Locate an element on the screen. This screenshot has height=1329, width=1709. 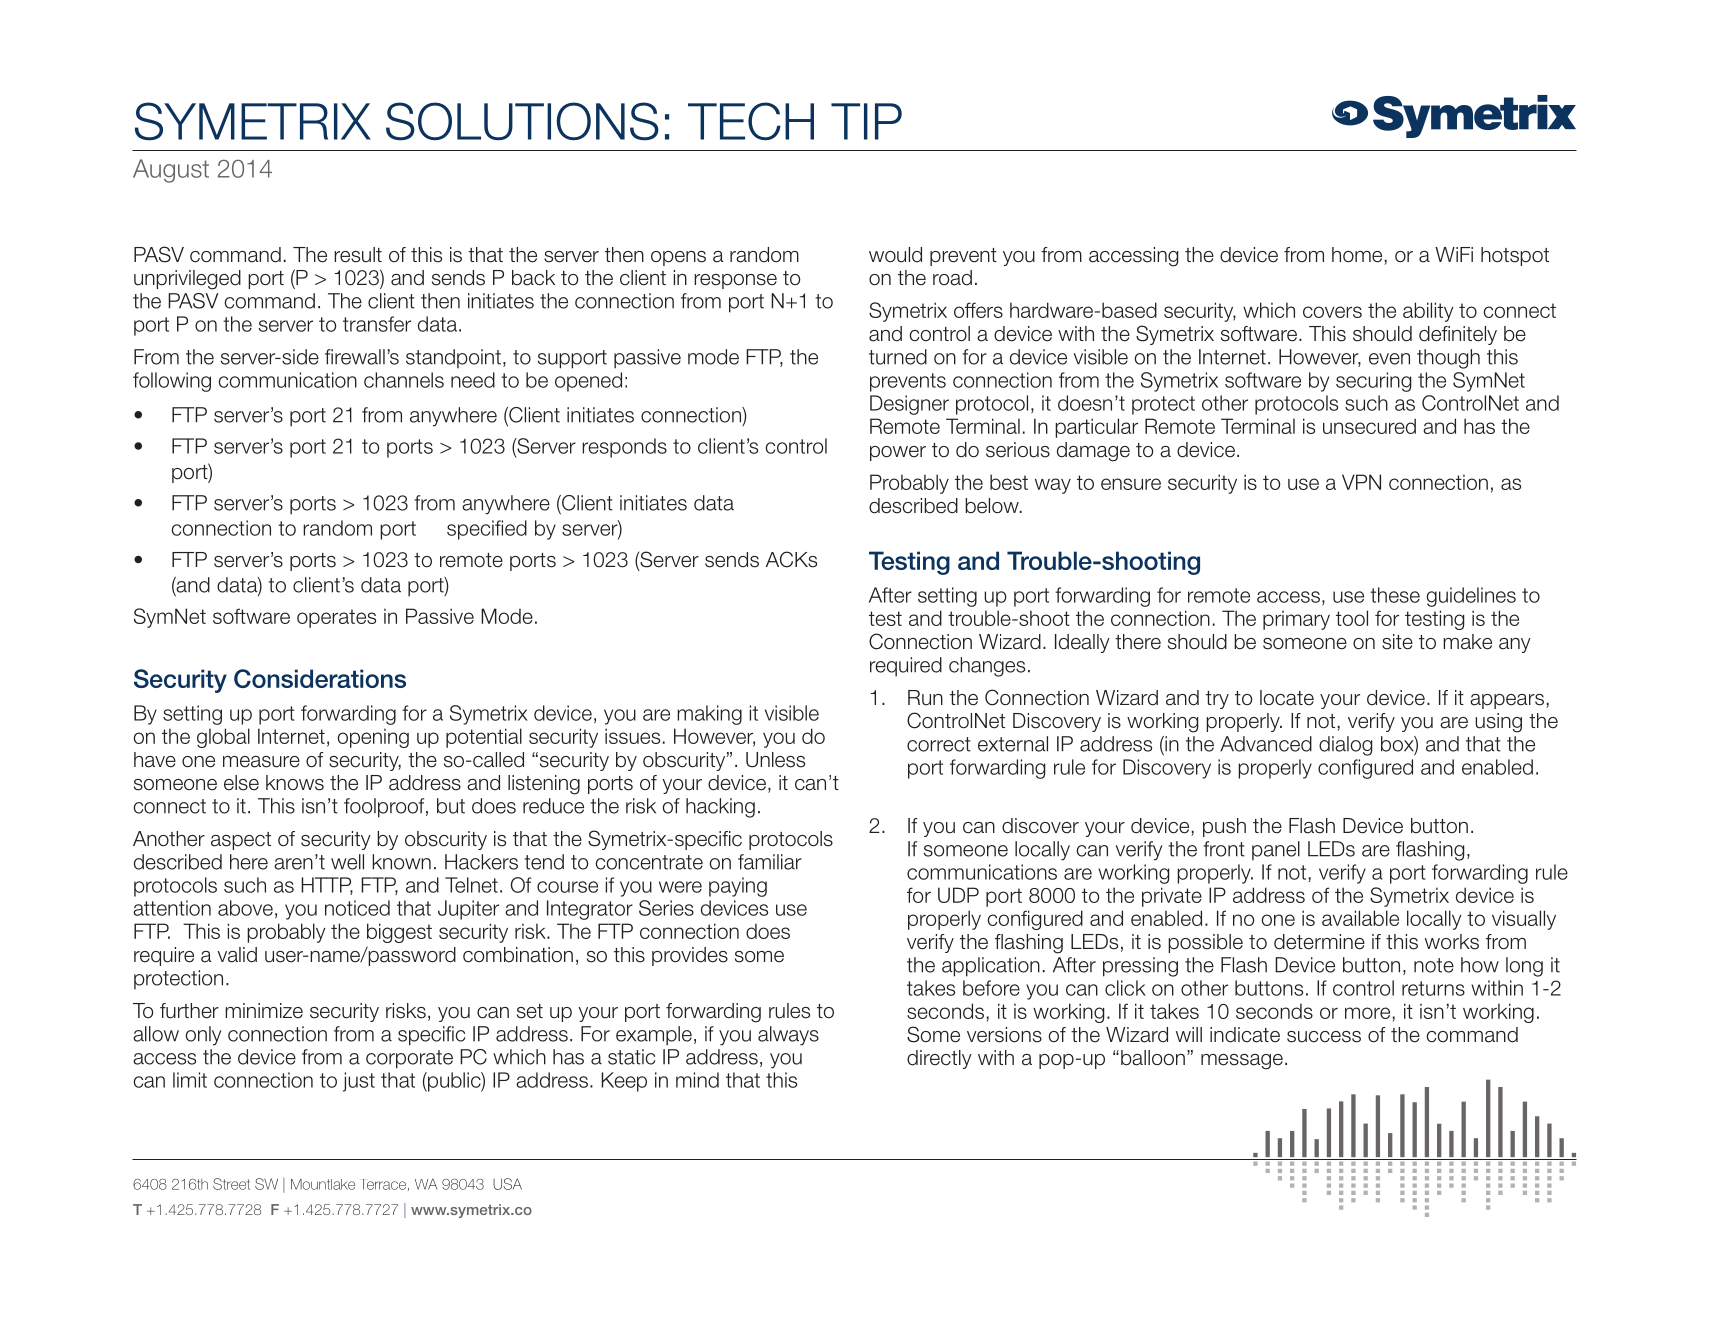
mind is located at coordinates (697, 1080).
